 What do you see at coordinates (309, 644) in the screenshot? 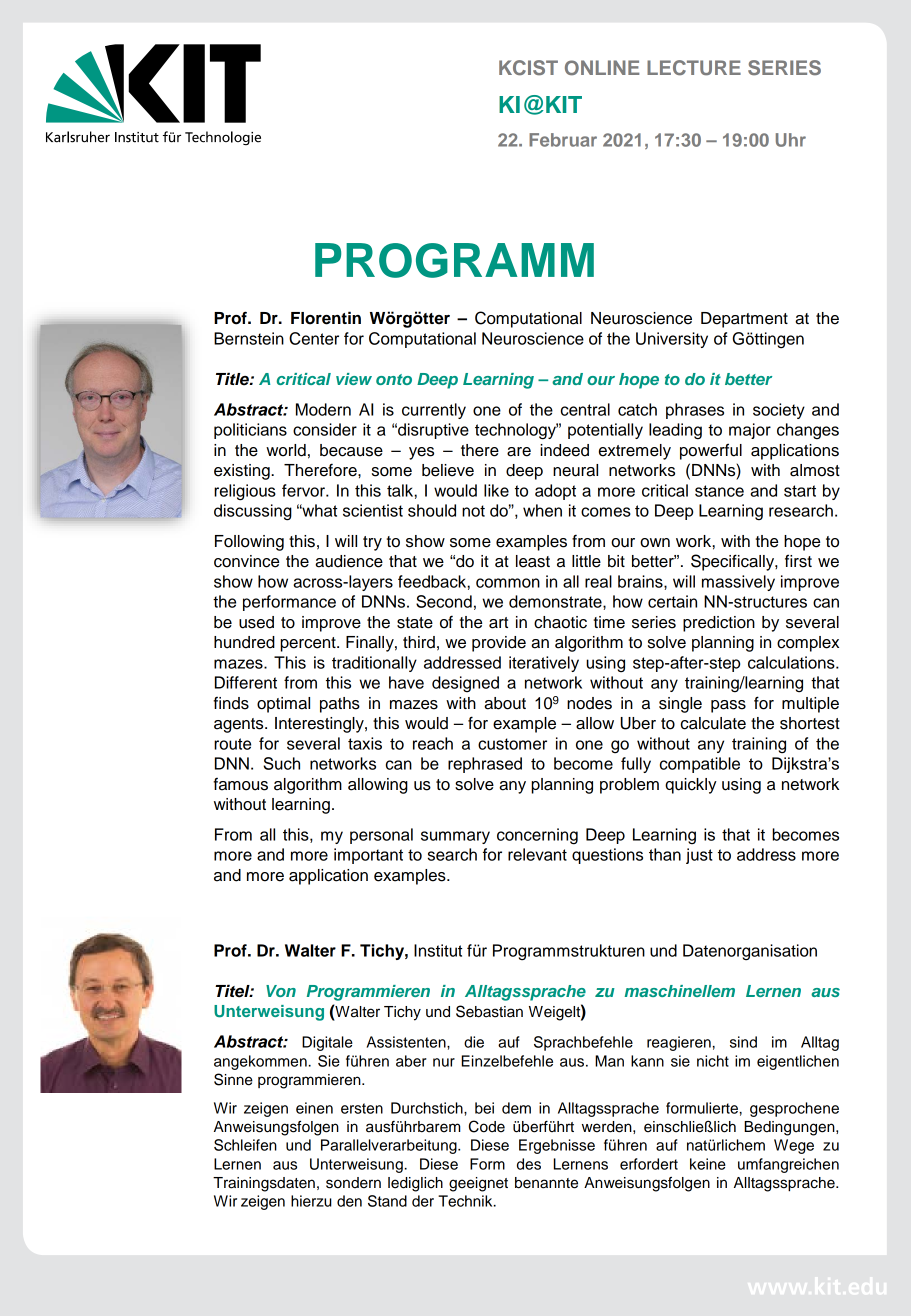
I see `percent` at bounding box center [309, 644].
